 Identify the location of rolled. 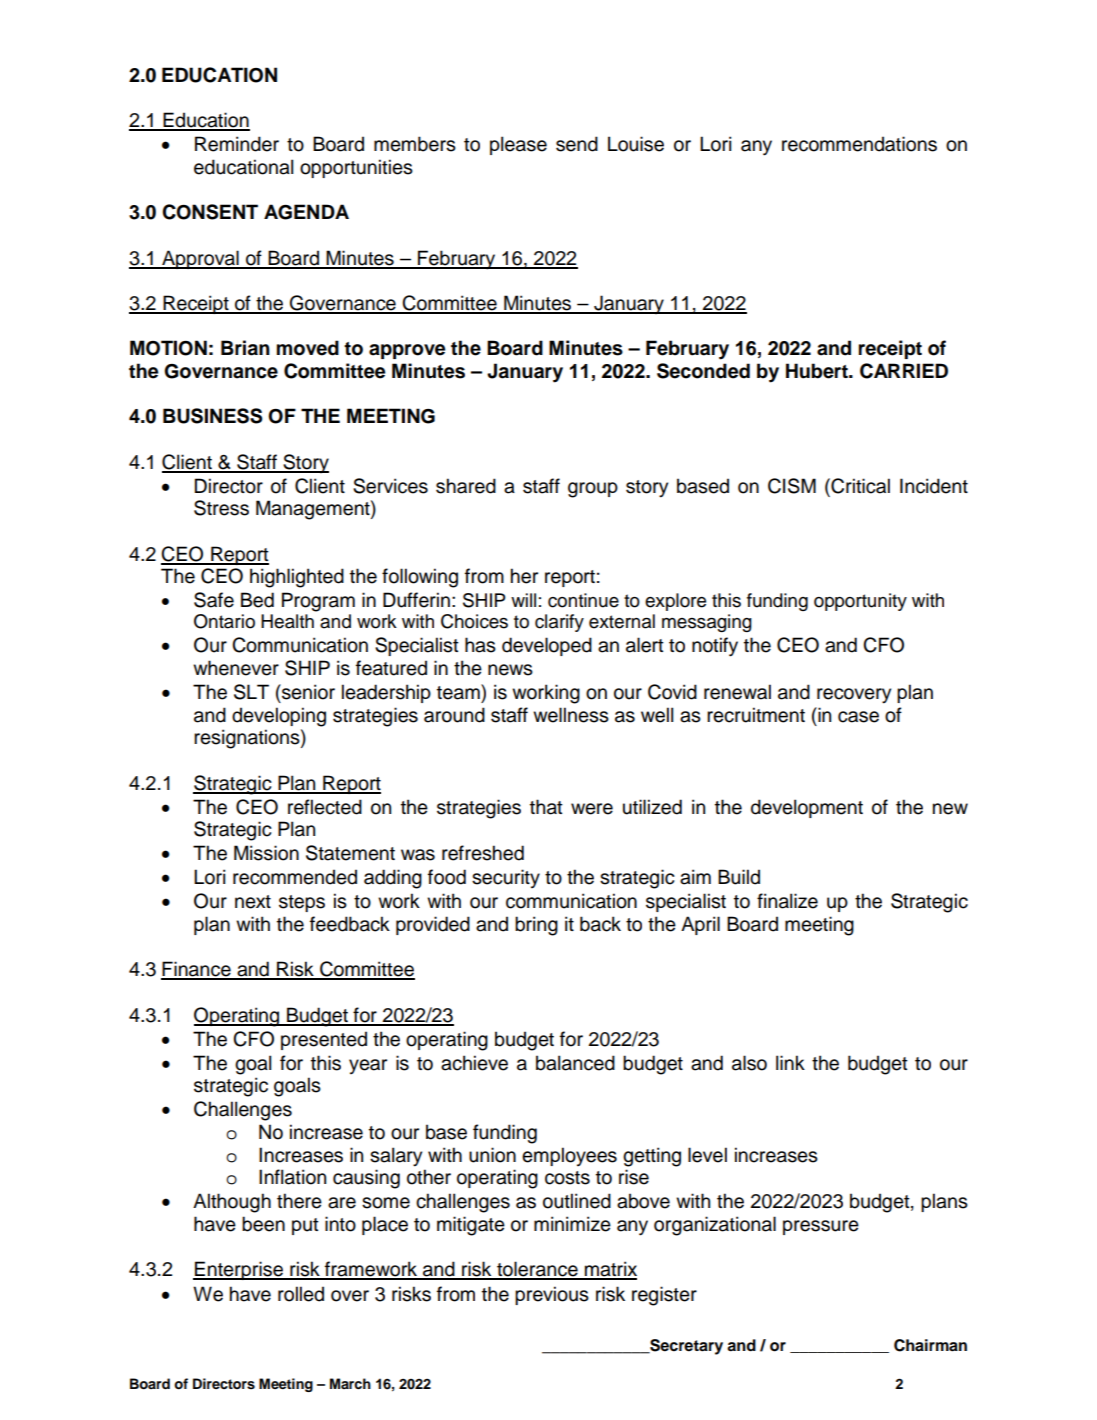
(301, 1294).
